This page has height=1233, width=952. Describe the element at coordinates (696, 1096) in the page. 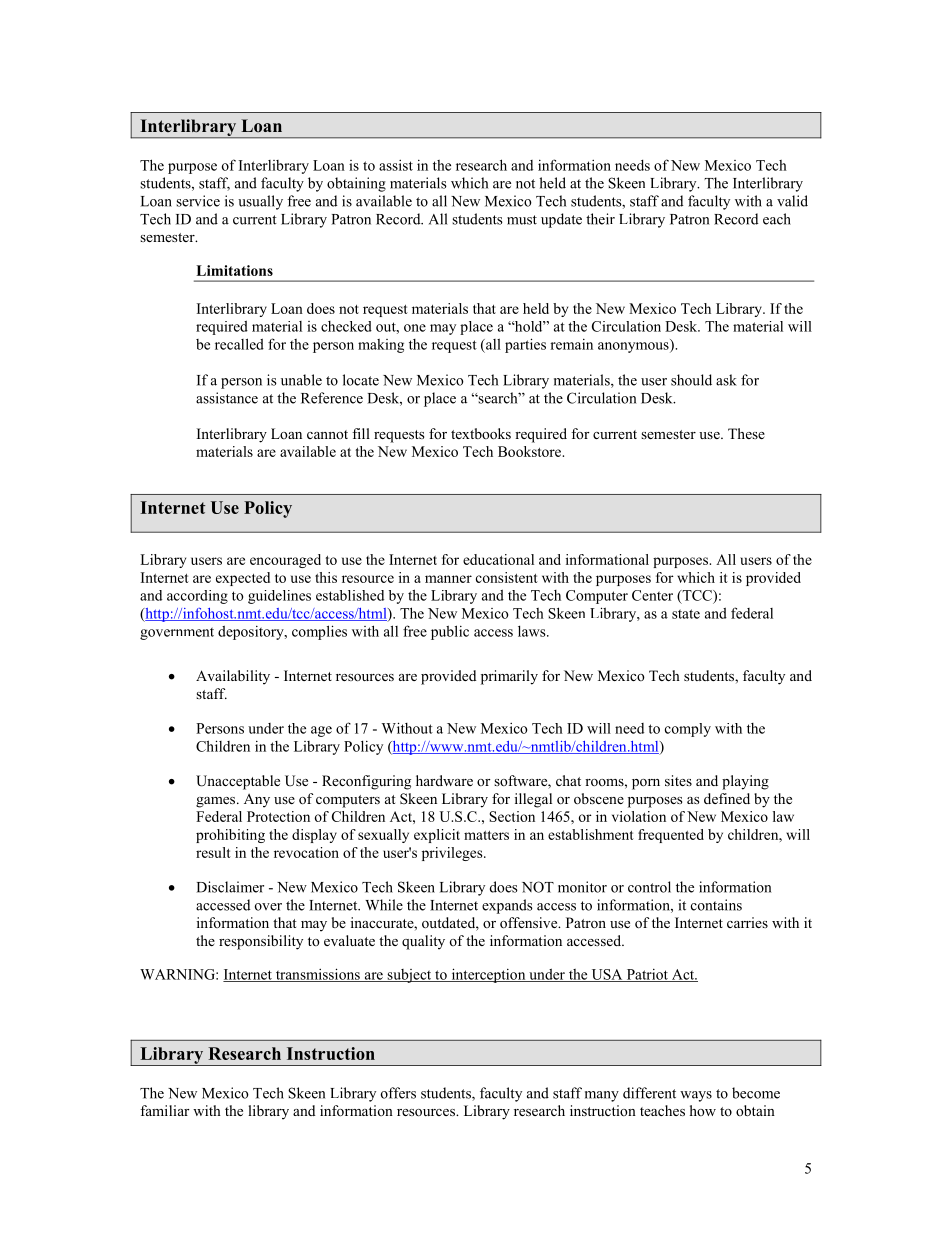

I see `ways` at that location.
